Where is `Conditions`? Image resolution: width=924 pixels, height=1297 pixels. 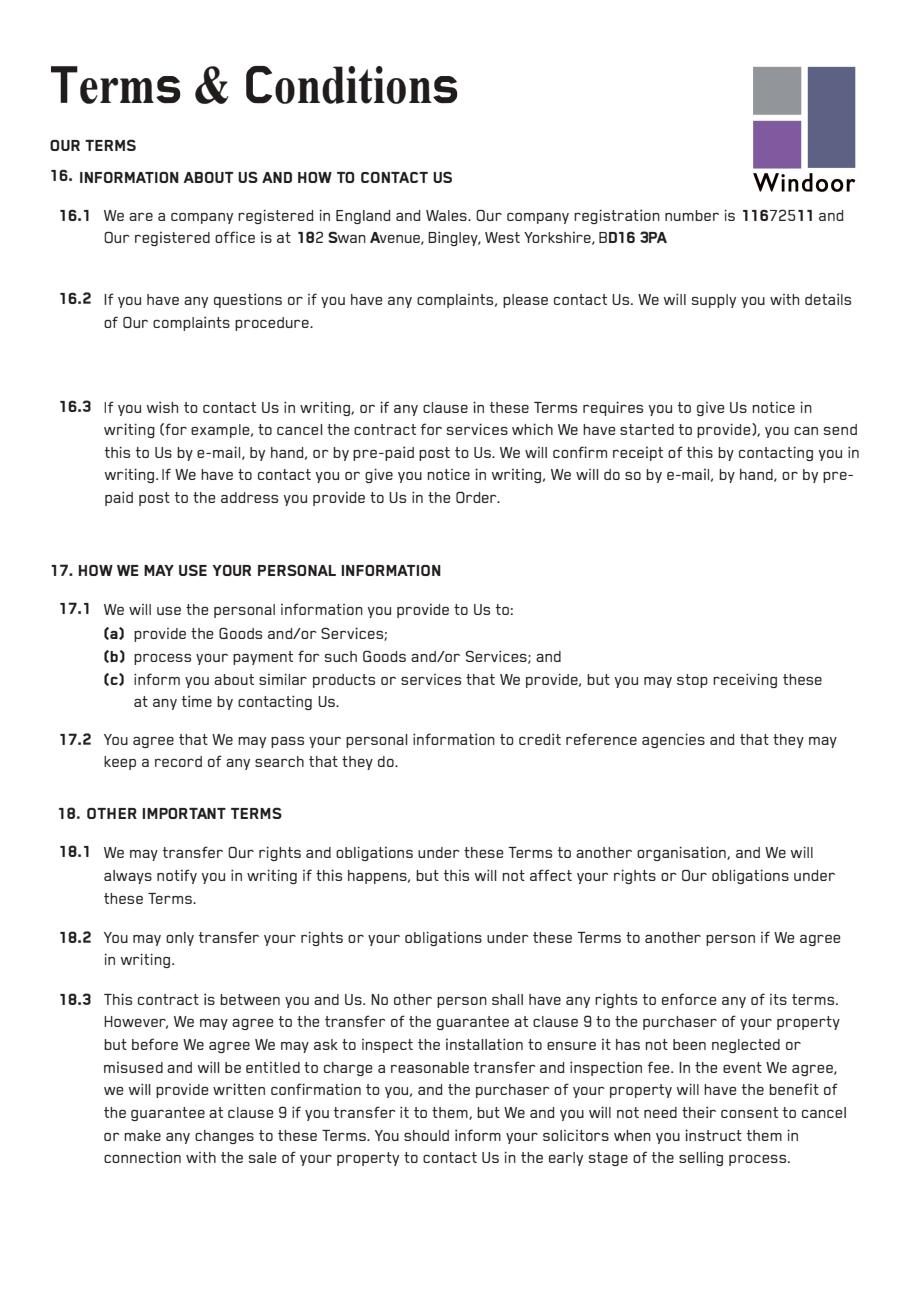
Conditions is located at coordinates (351, 85).
